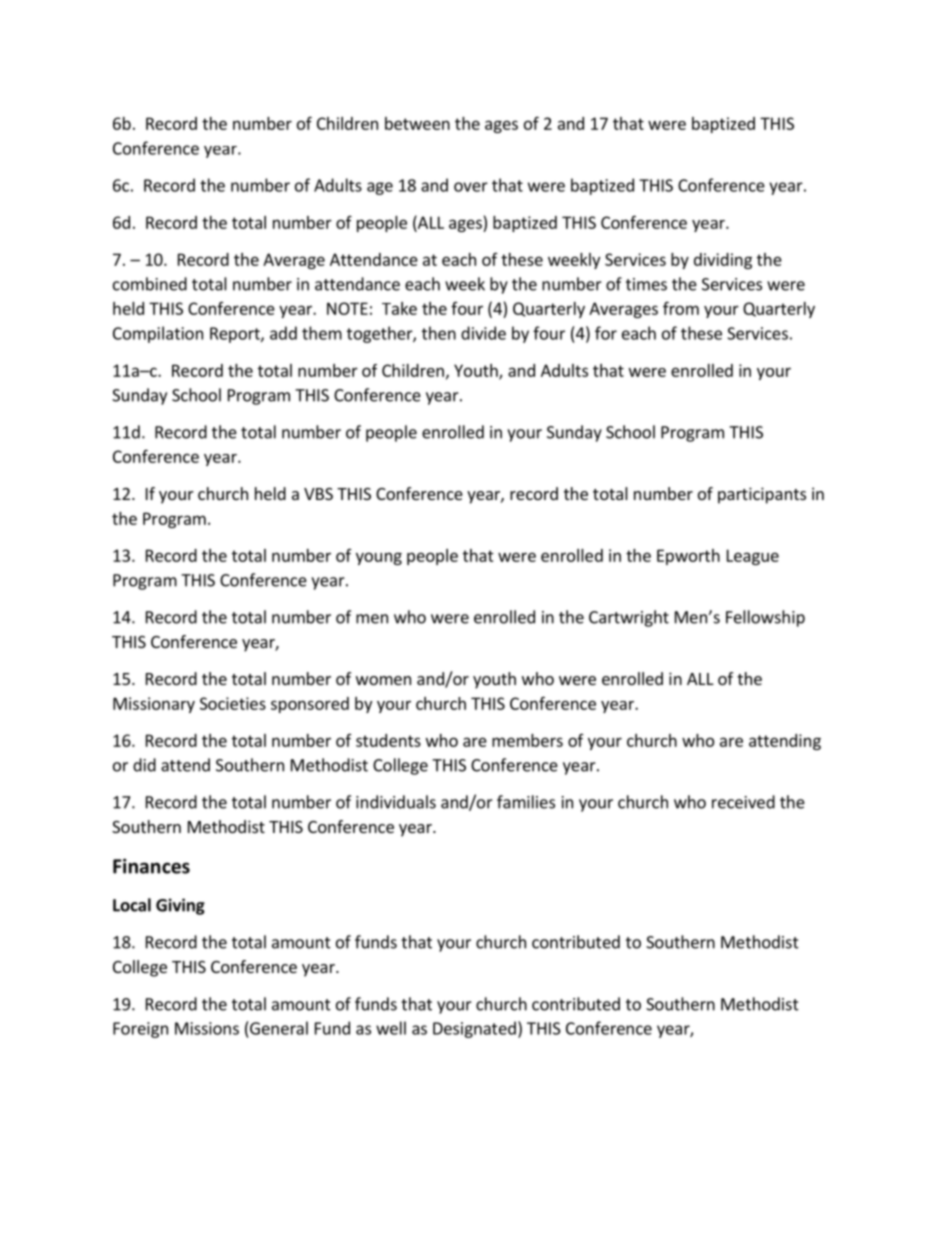  What do you see at coordinates (723, 261) in the screenshot?
I see `dividing` at bounding box center [723, 261].
